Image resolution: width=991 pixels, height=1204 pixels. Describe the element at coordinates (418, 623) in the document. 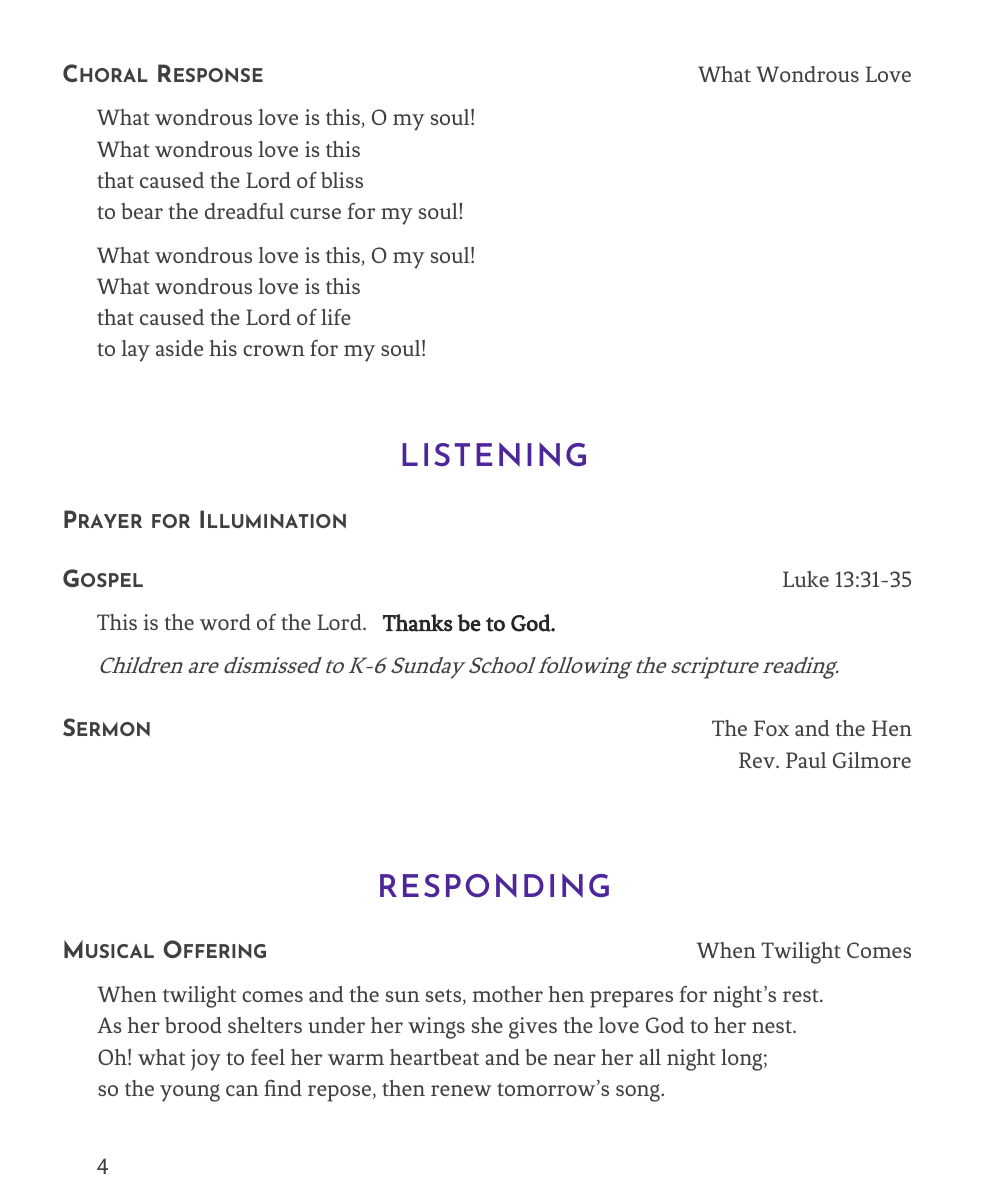

I see `Thanks` at that location.
